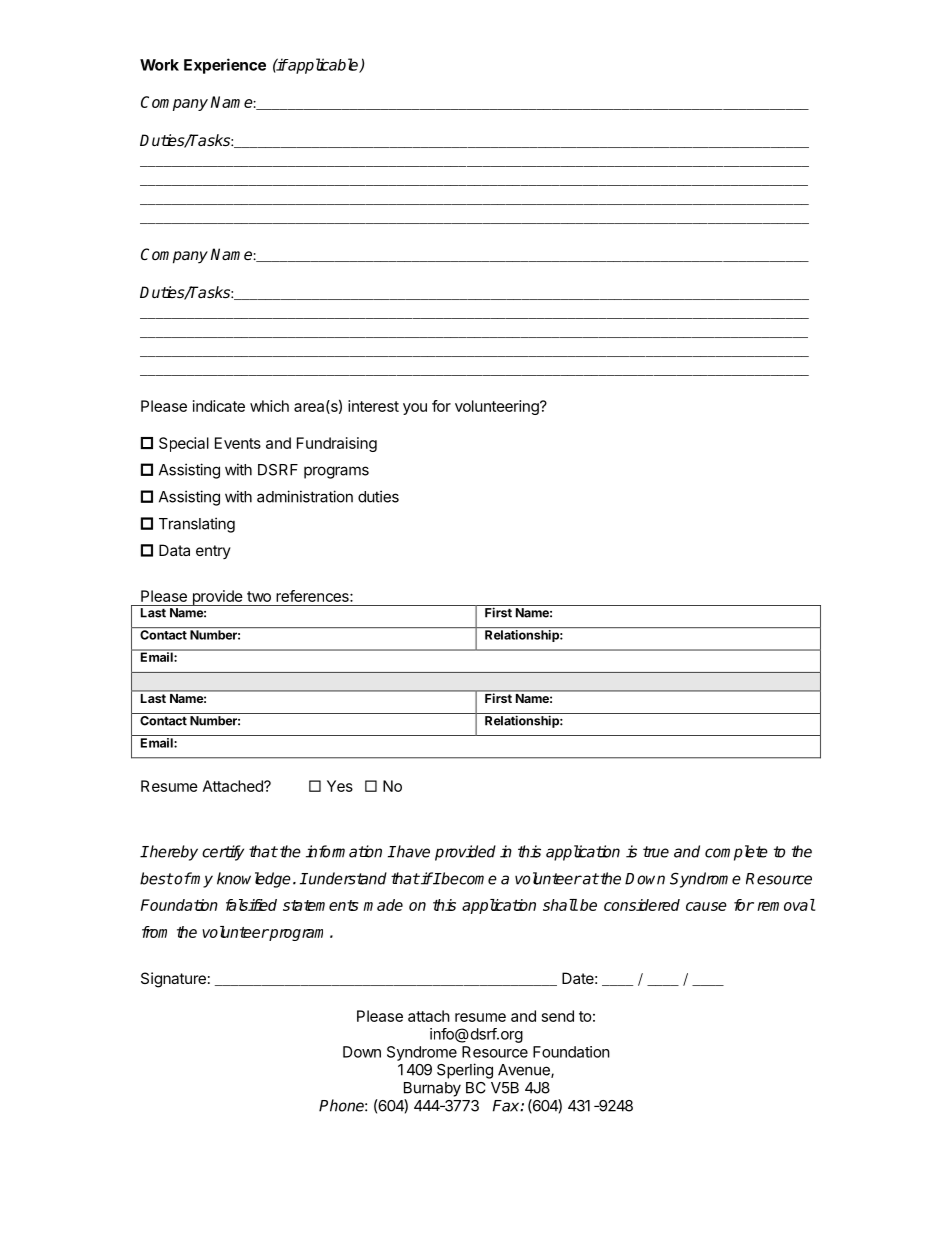  Describe the element at coordinates (225, 66) in the page. I see `Experience` at that location.
